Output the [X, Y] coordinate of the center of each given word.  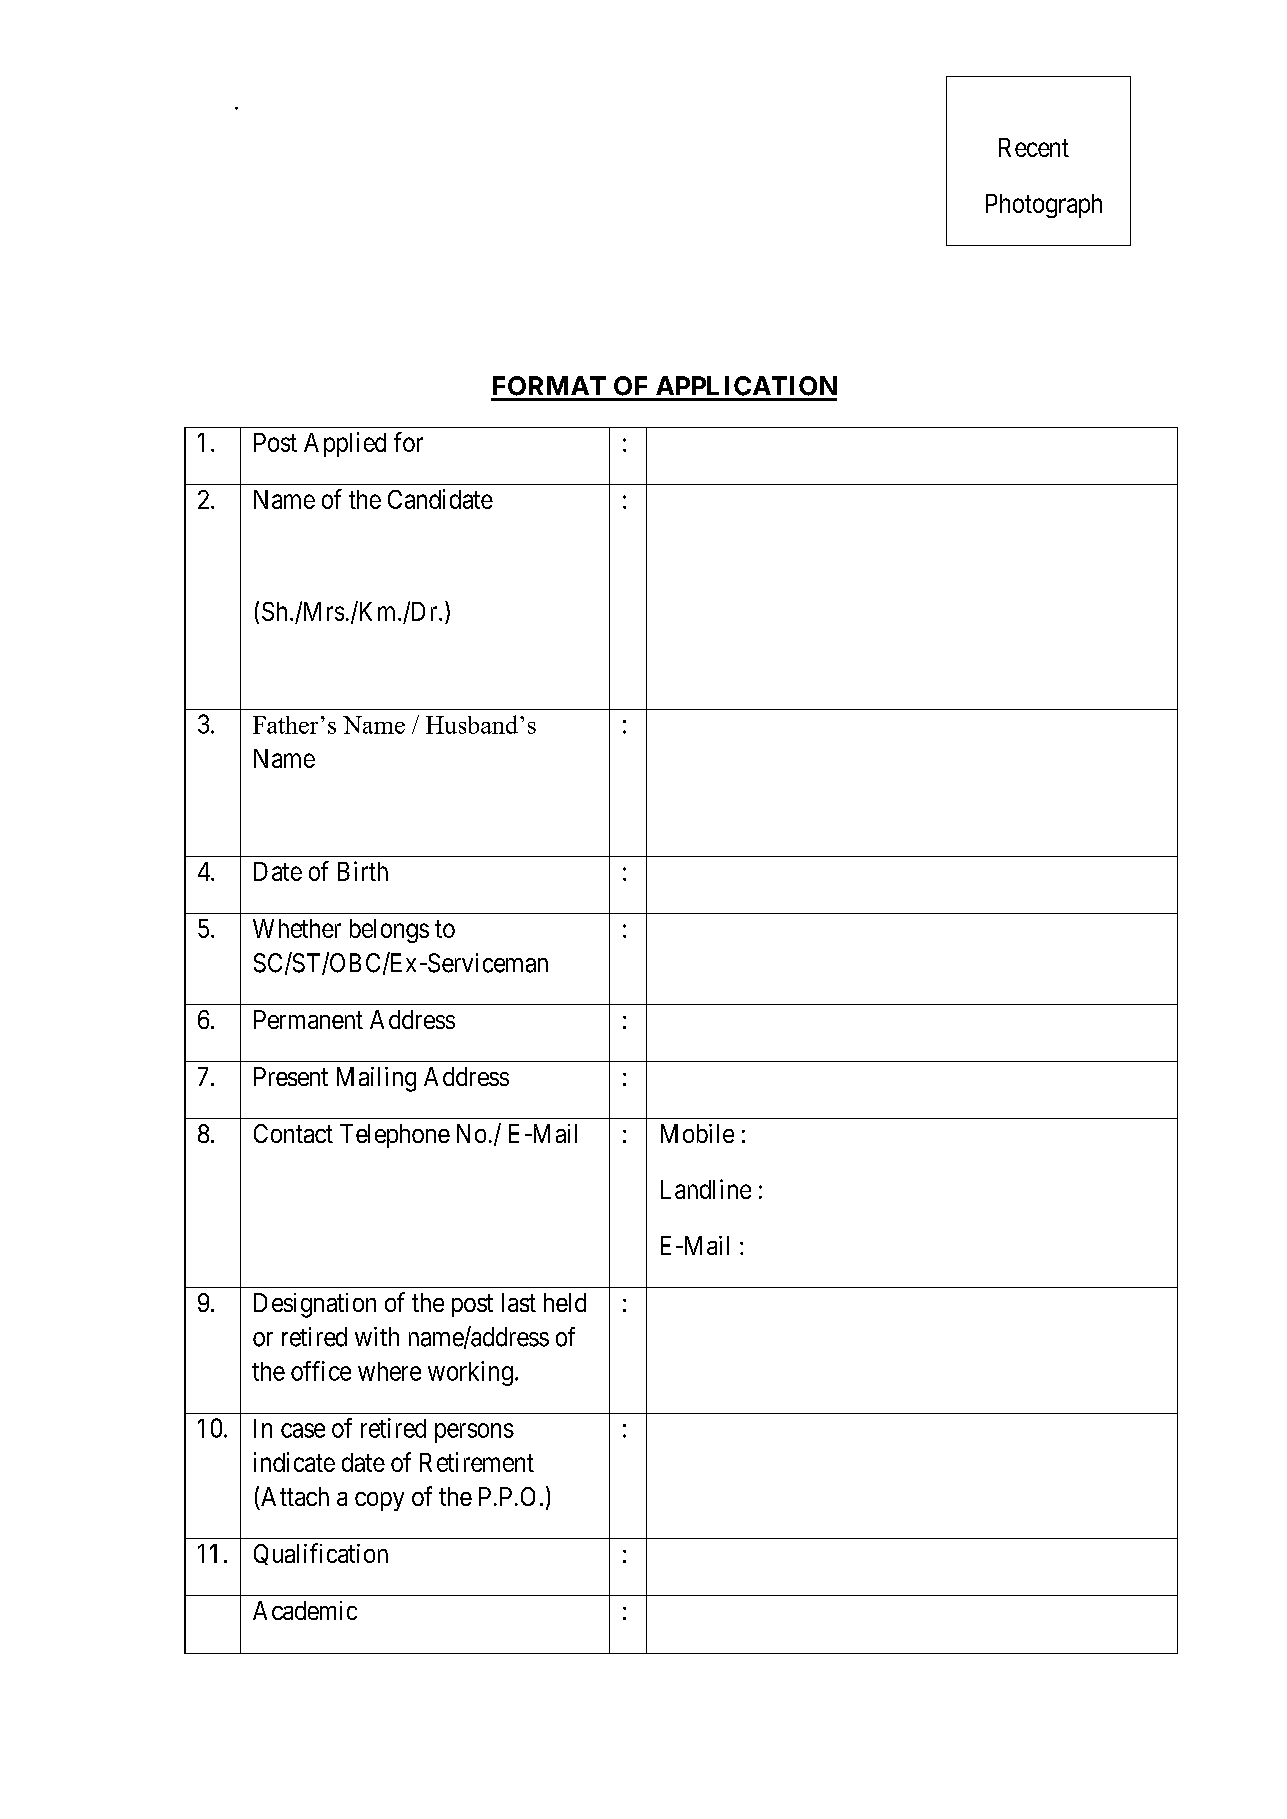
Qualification [321, 1554]
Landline [706, 1189]
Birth [363, 871]
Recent [1034, 147]
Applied [345, 444]
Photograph [1044, 206]
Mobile [697, 1133]
